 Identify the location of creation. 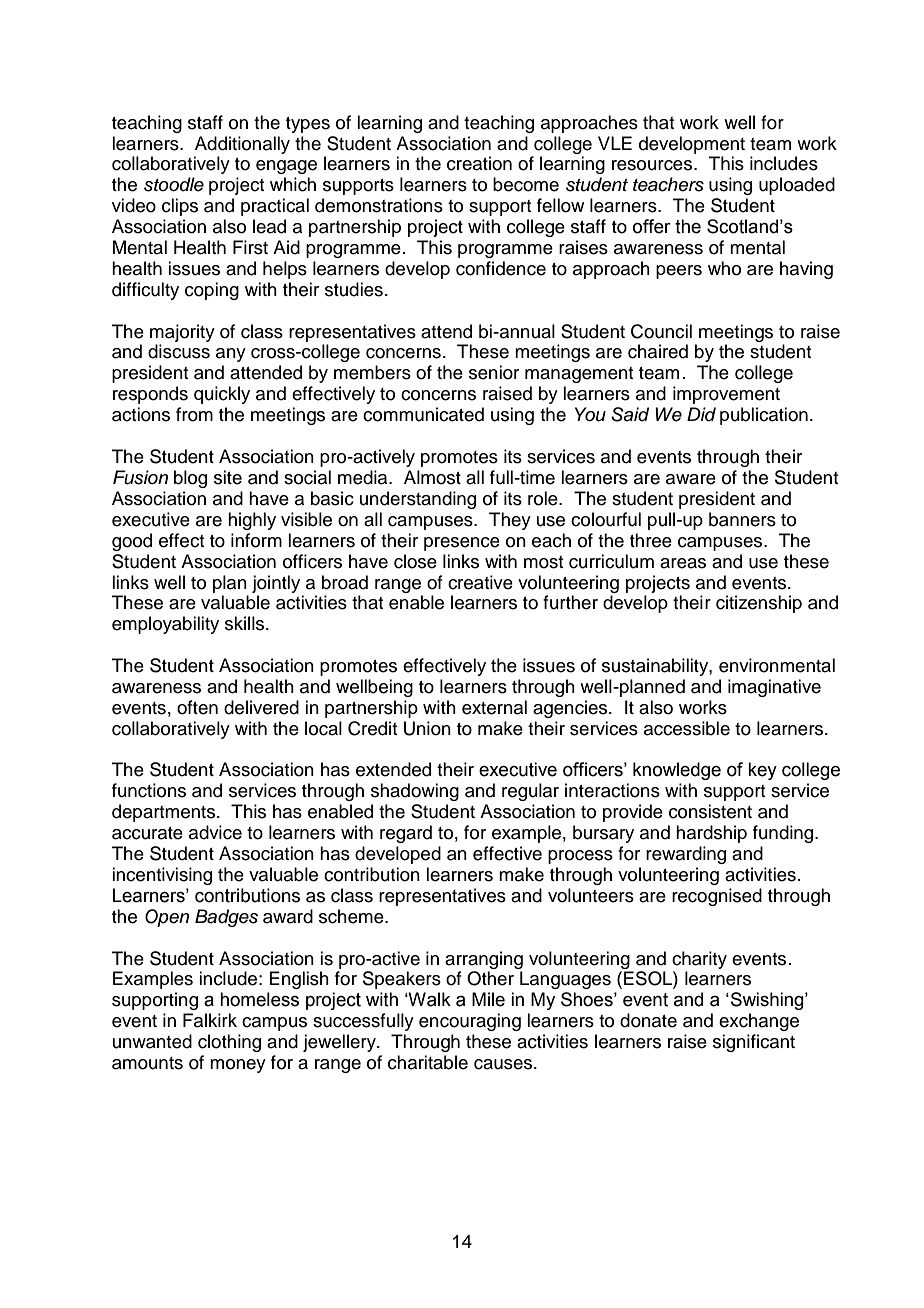
(479, 163).
